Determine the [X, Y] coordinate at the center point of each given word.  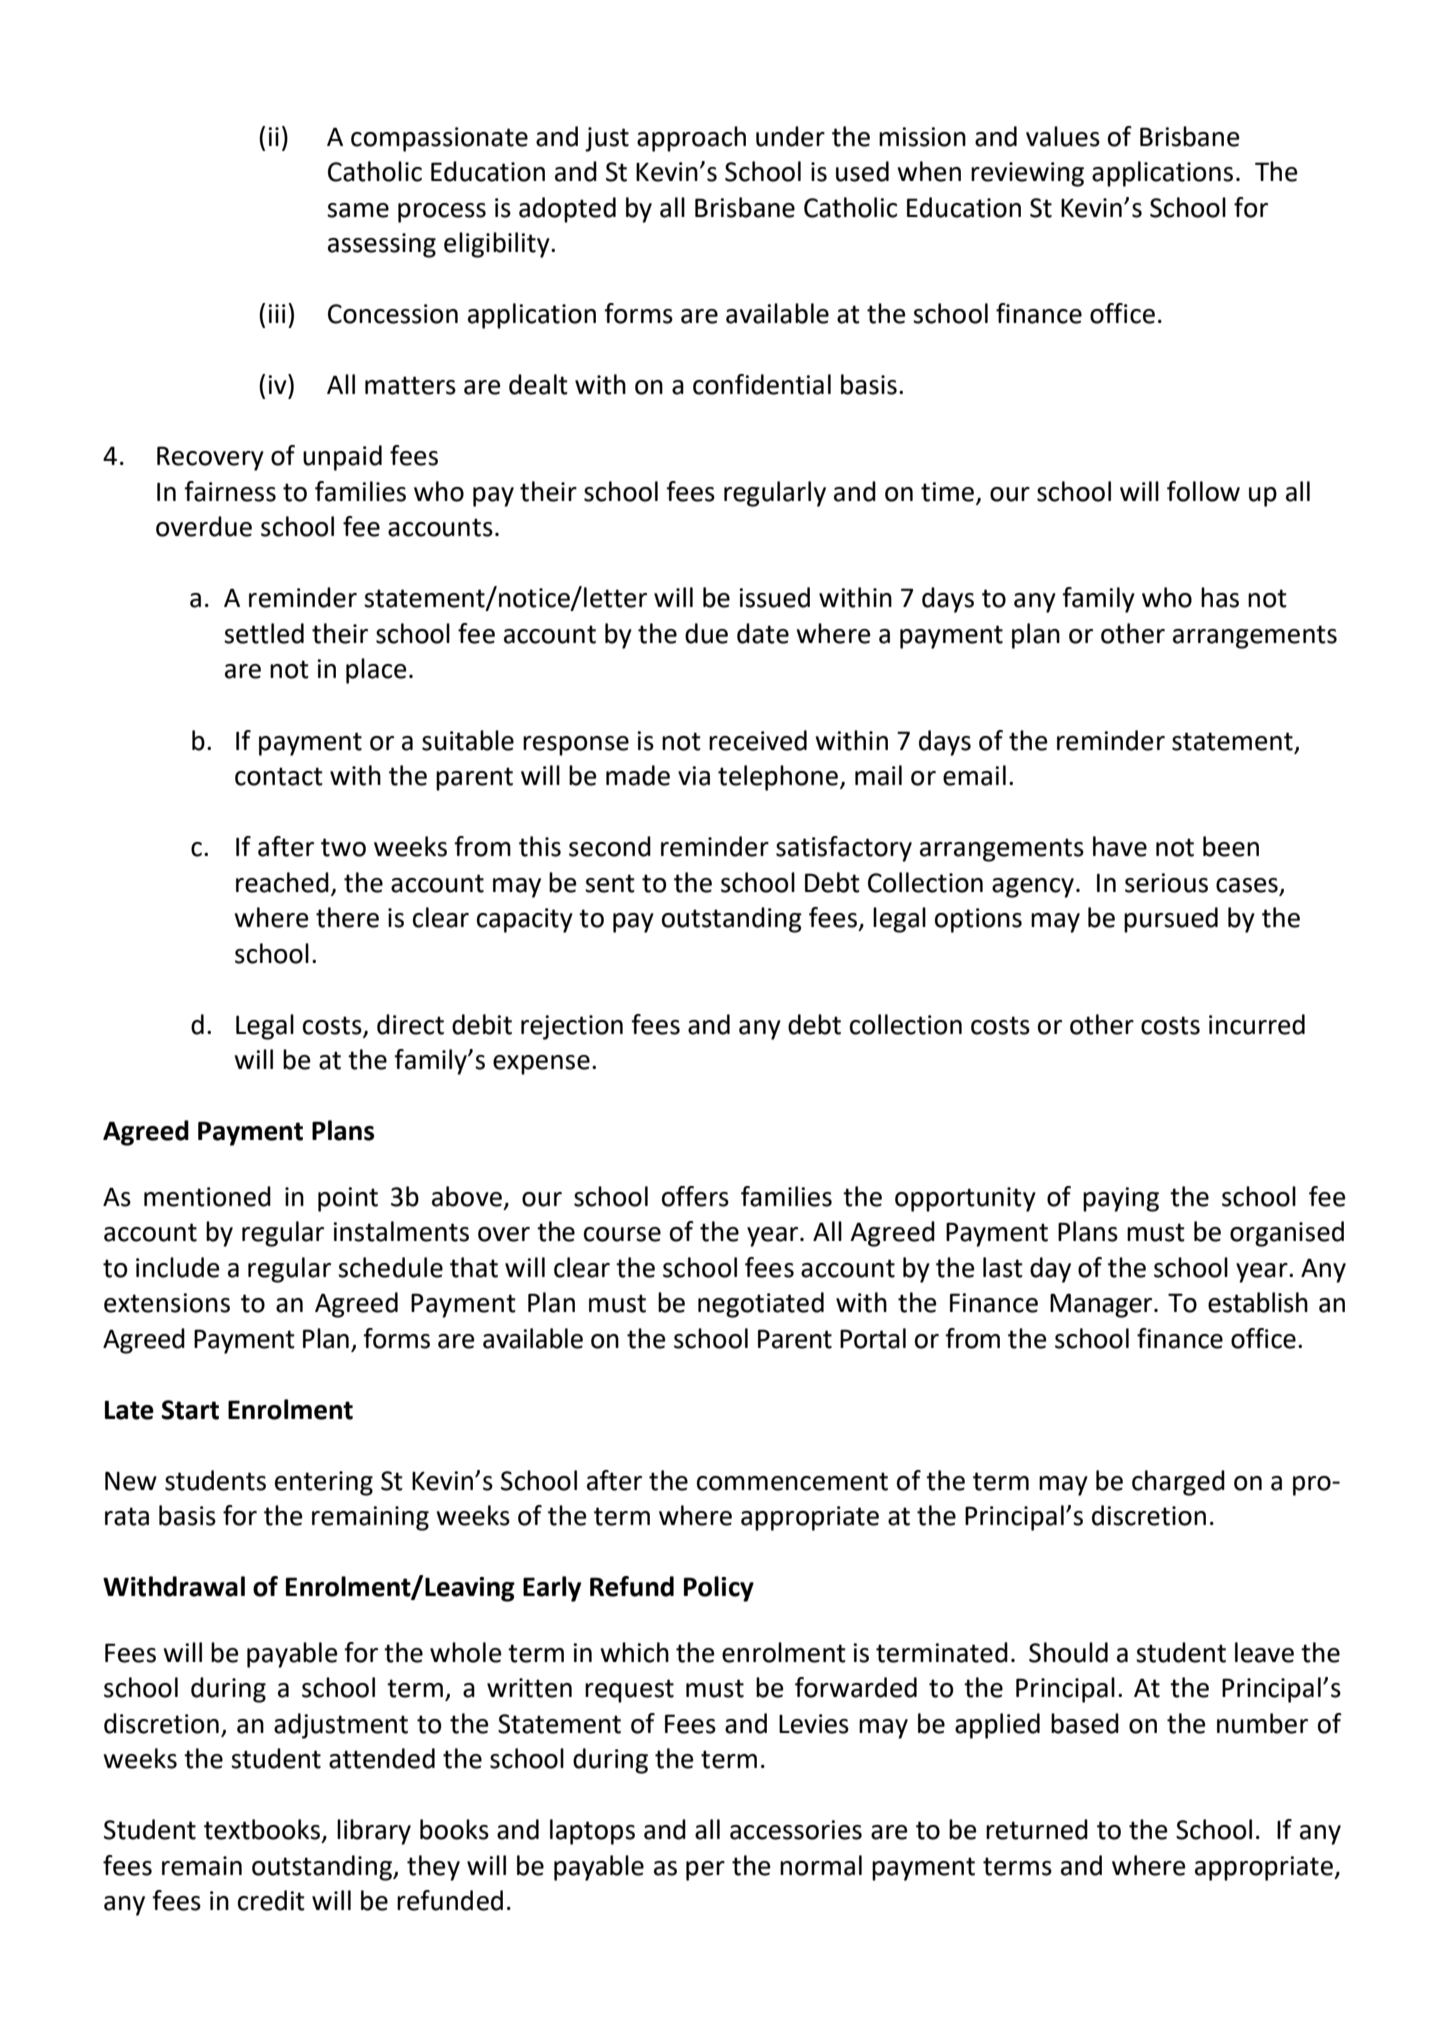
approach [691, 139]
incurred [1257, 1024]
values [1063, 136]
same [358, 210]
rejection [572, 1027]
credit [271, 1900]
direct [410, 1024]
